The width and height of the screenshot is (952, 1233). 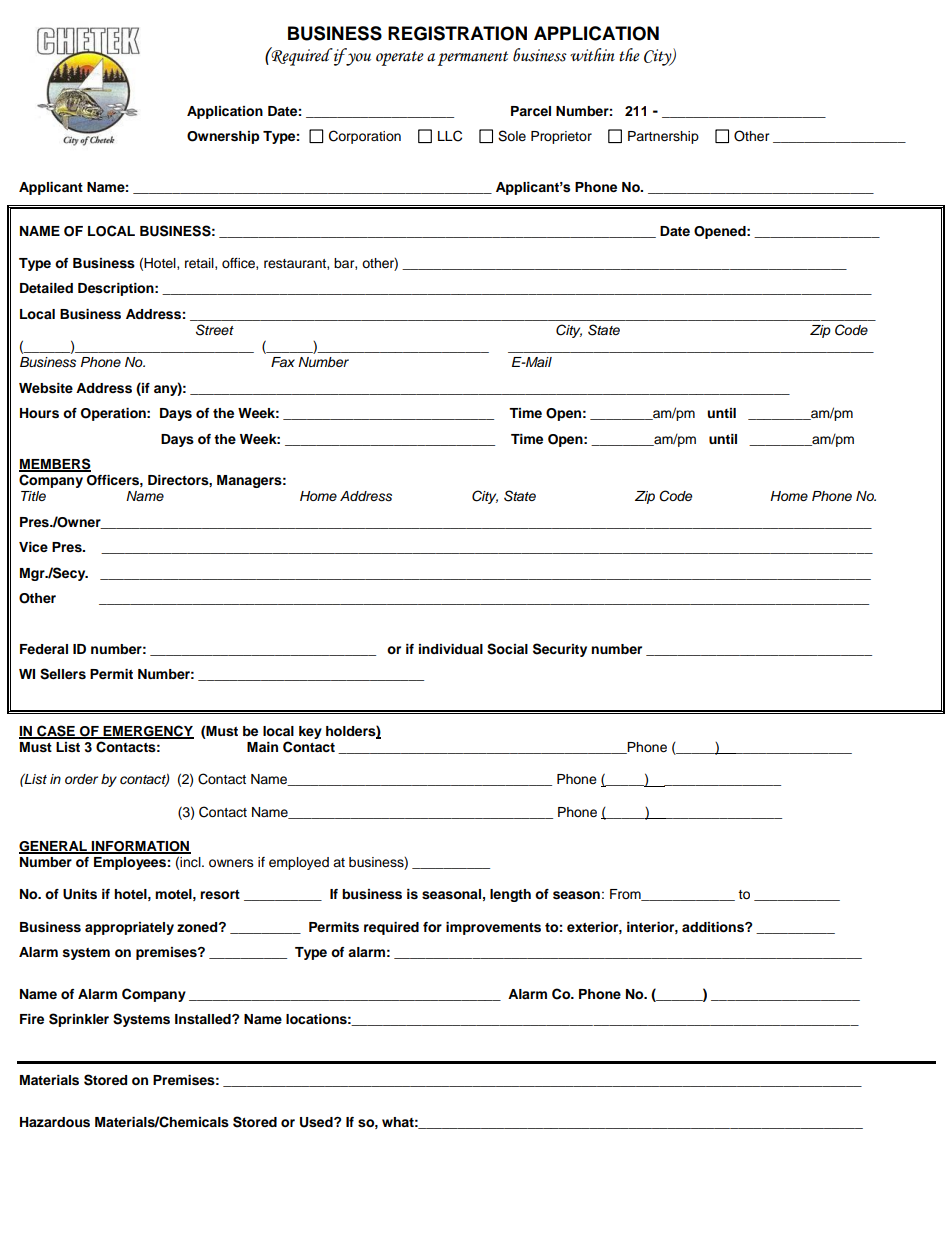 I want to click on employed, so click(x=299, y=863).
